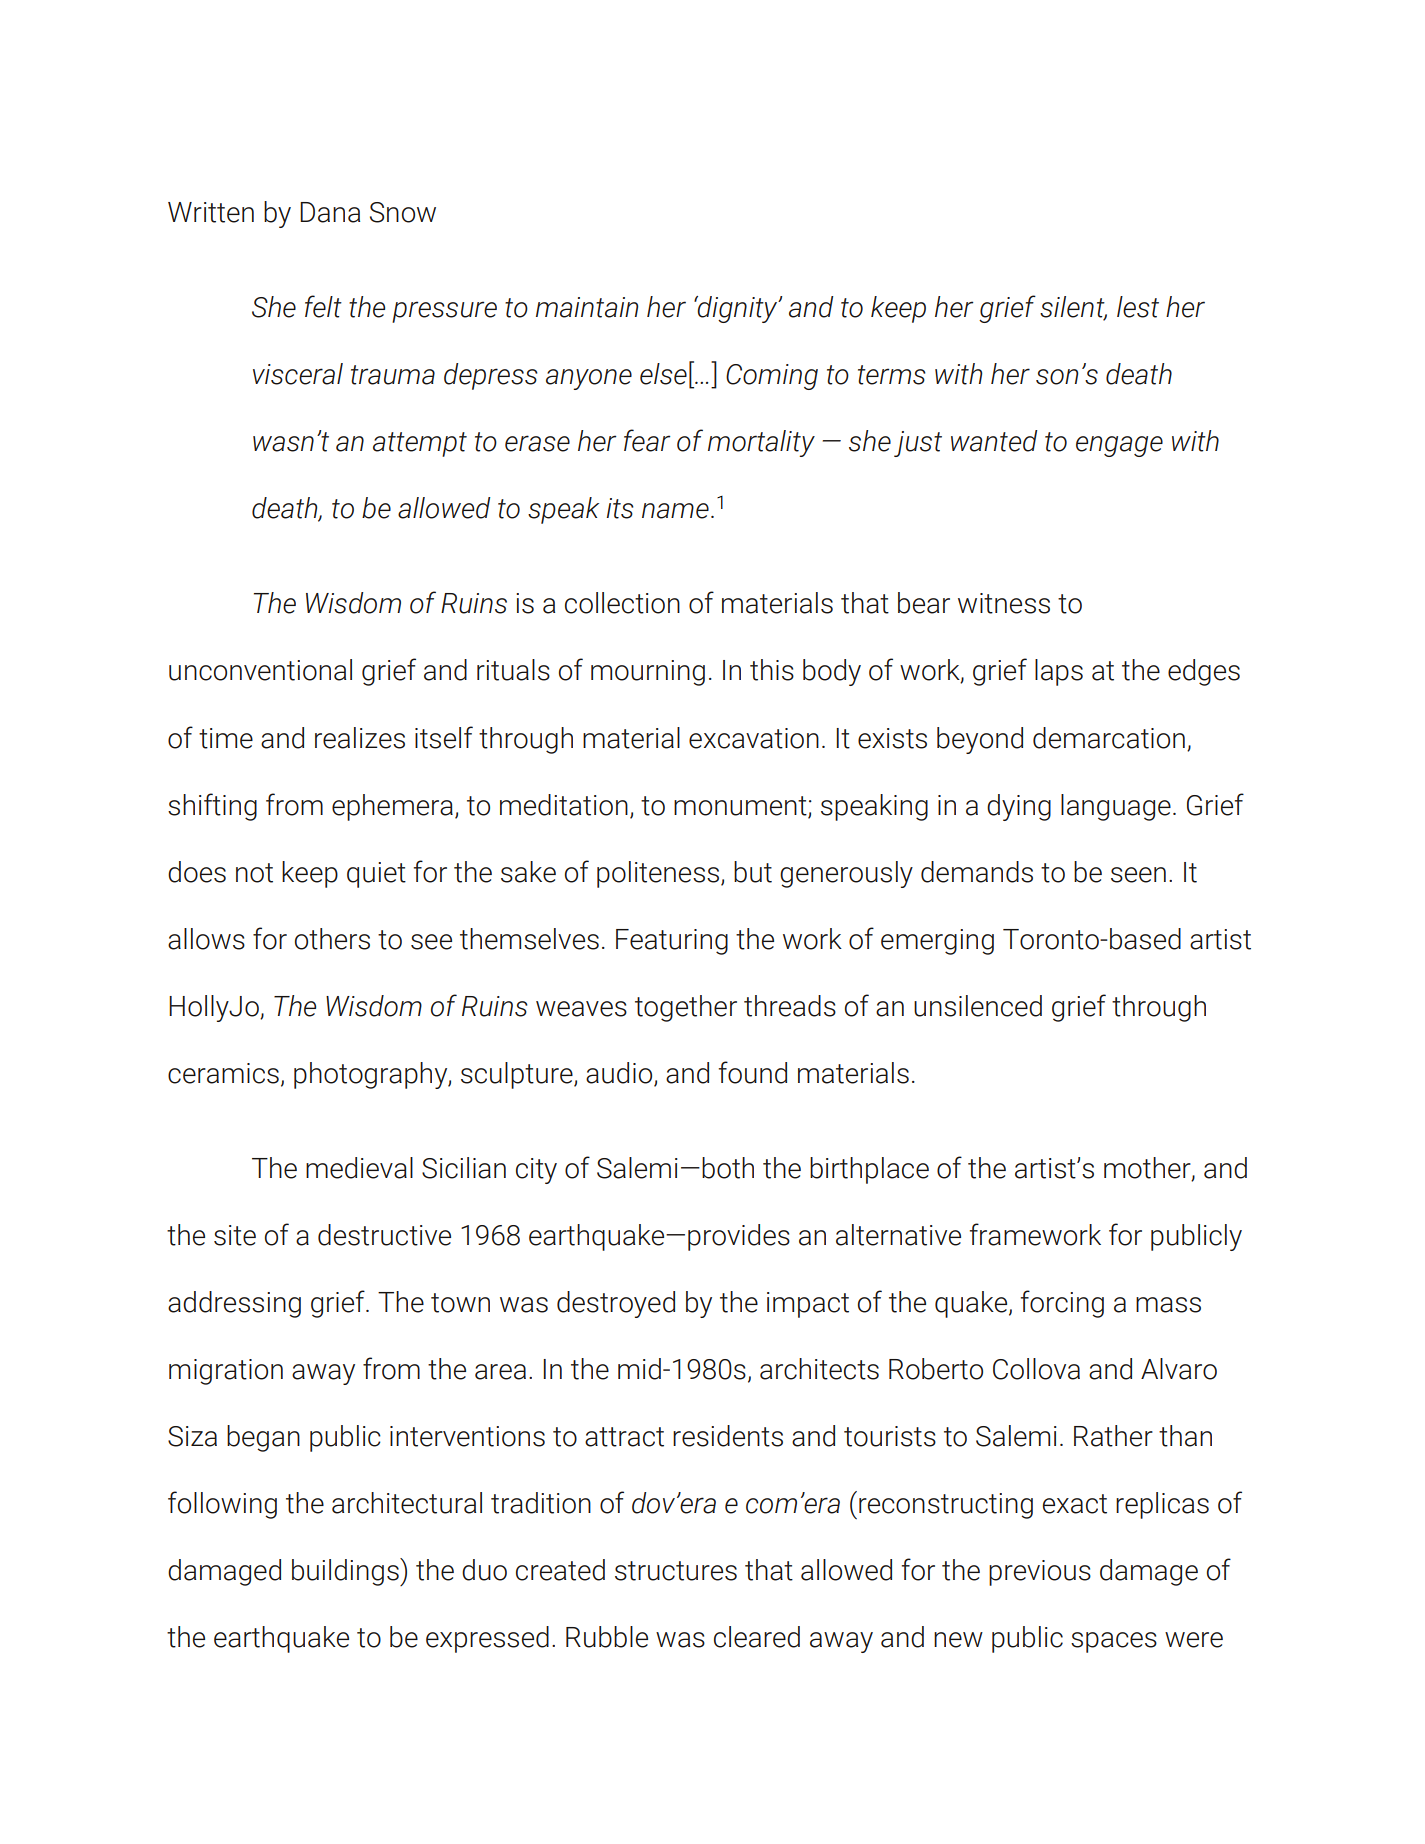 This screenshot has width=1425, height=1844. What do you see at coordinates (1040, 1573) in the screenshot?
I see `previous` at bounding box center [1040, 1573].
